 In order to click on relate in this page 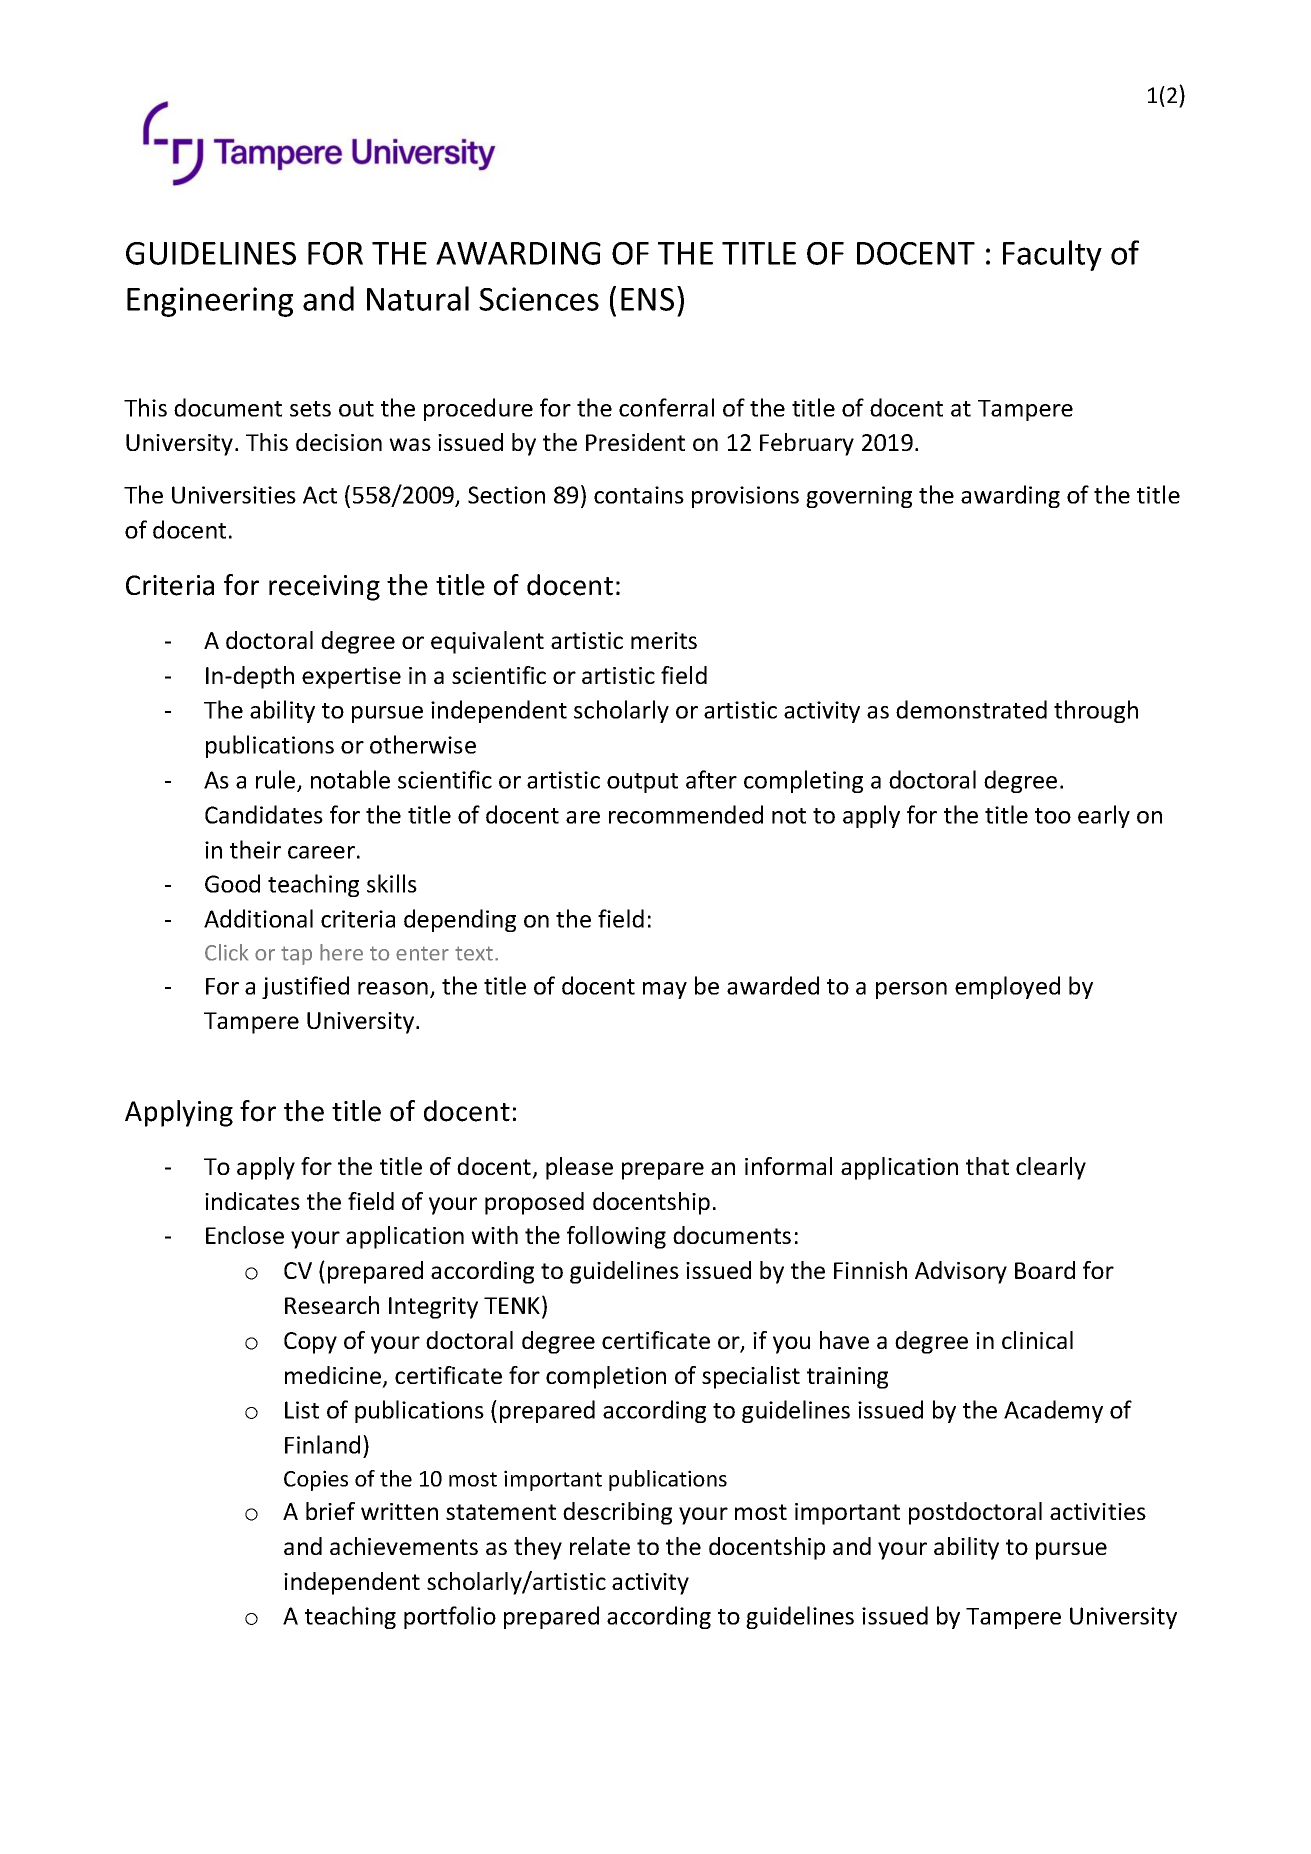, I will do `click(600, 1546)`.
